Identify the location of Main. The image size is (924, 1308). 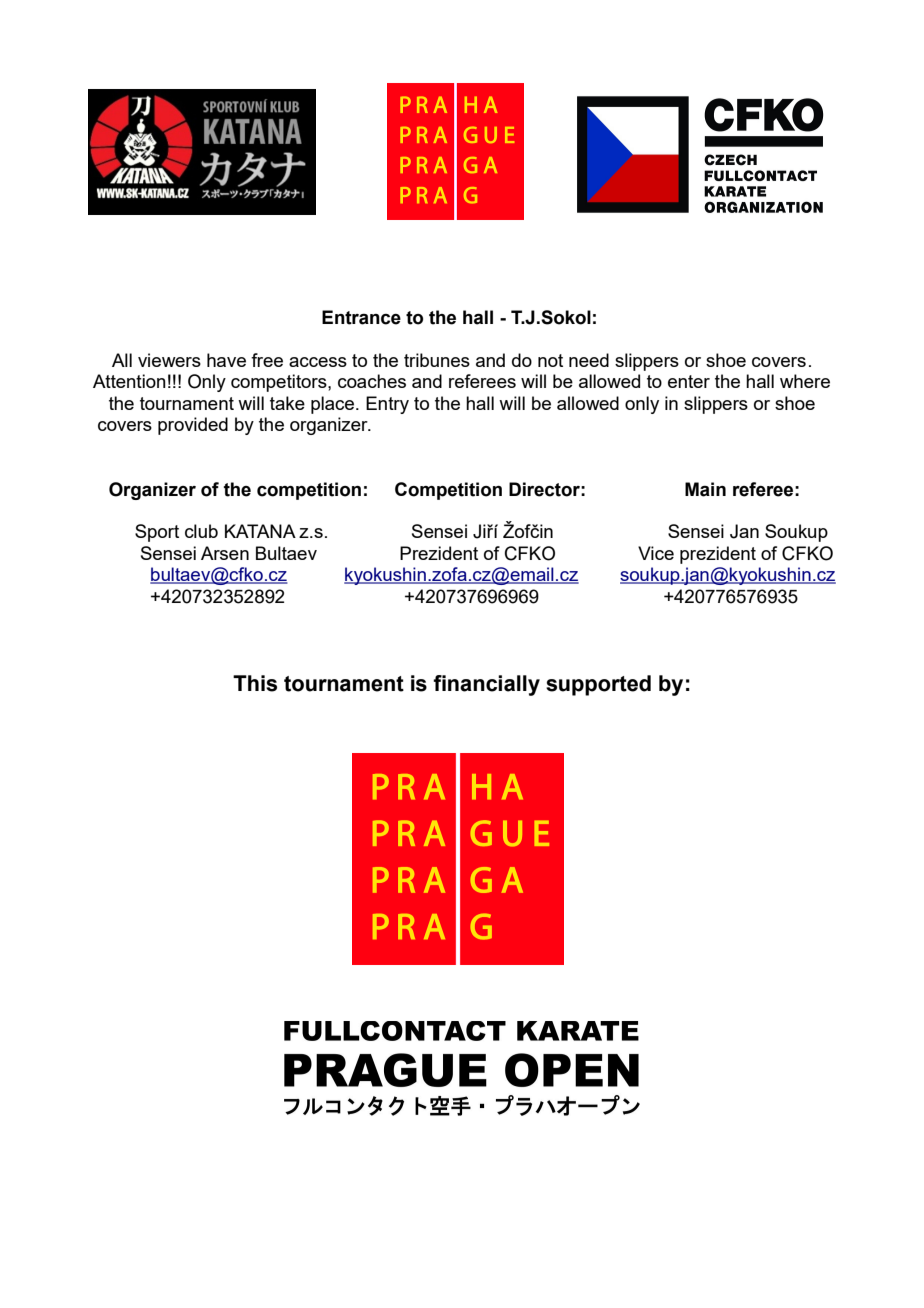
(705, 489).
